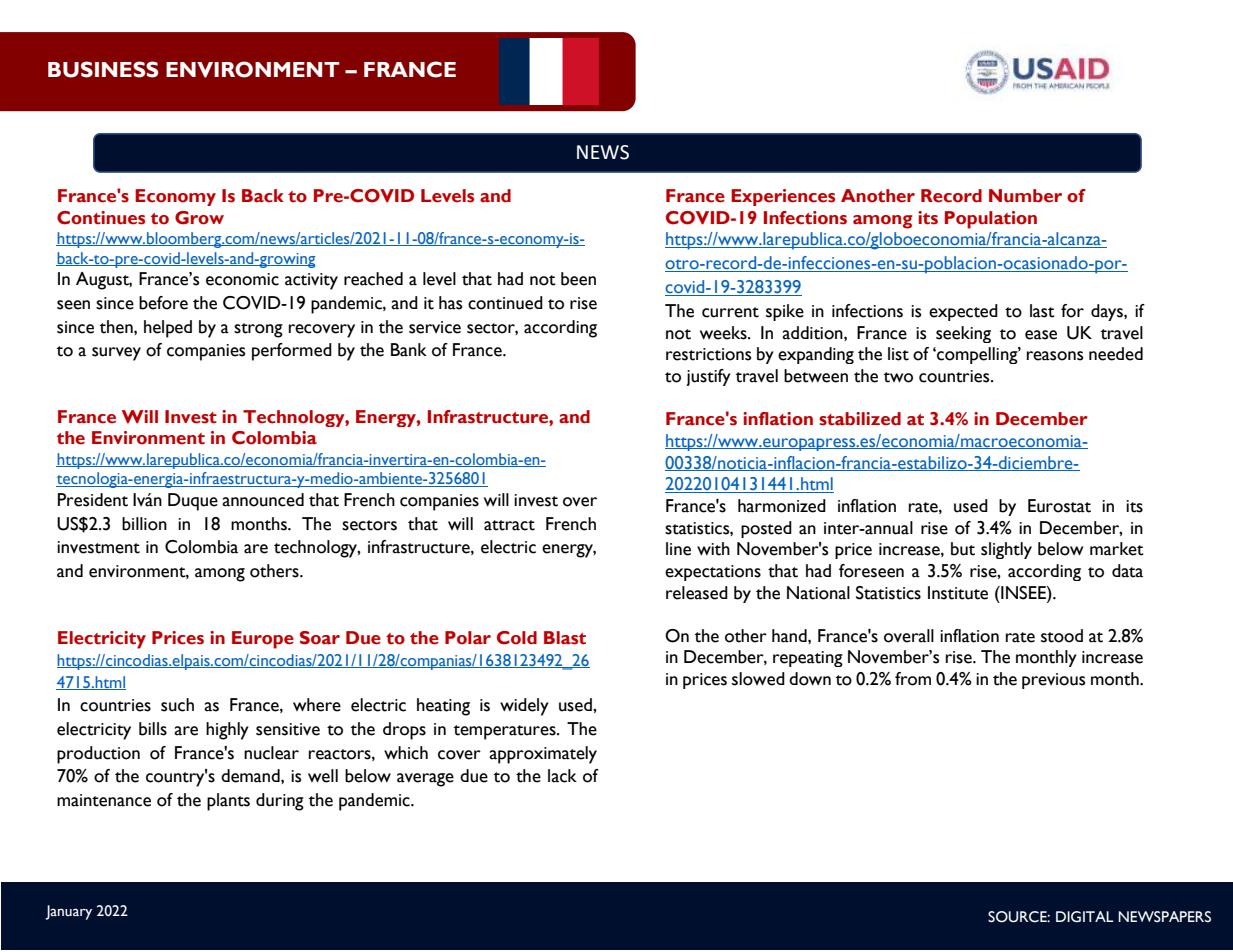  I want to click on January, so click(68, 912).
